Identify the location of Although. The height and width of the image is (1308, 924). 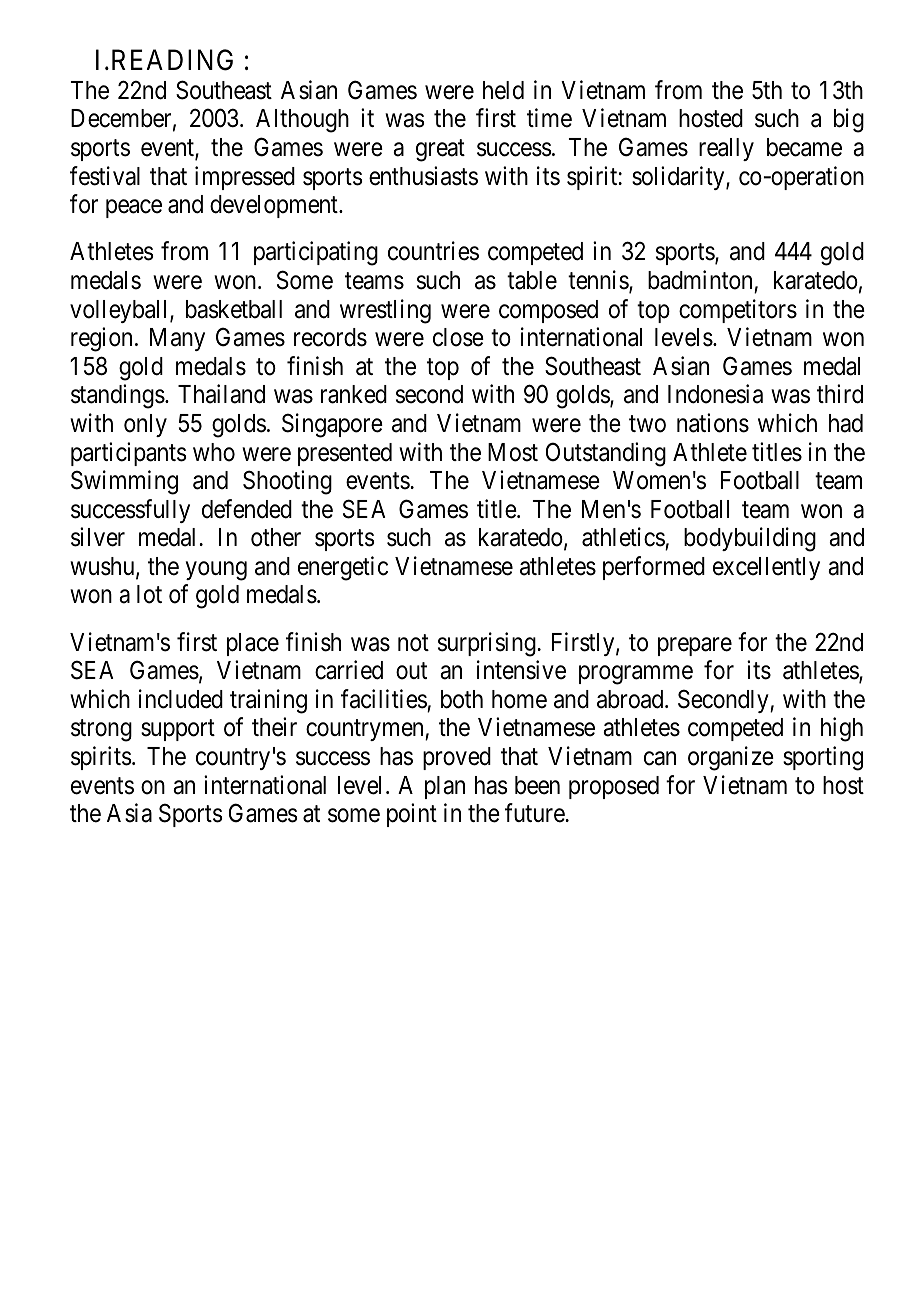
(302, 121).
